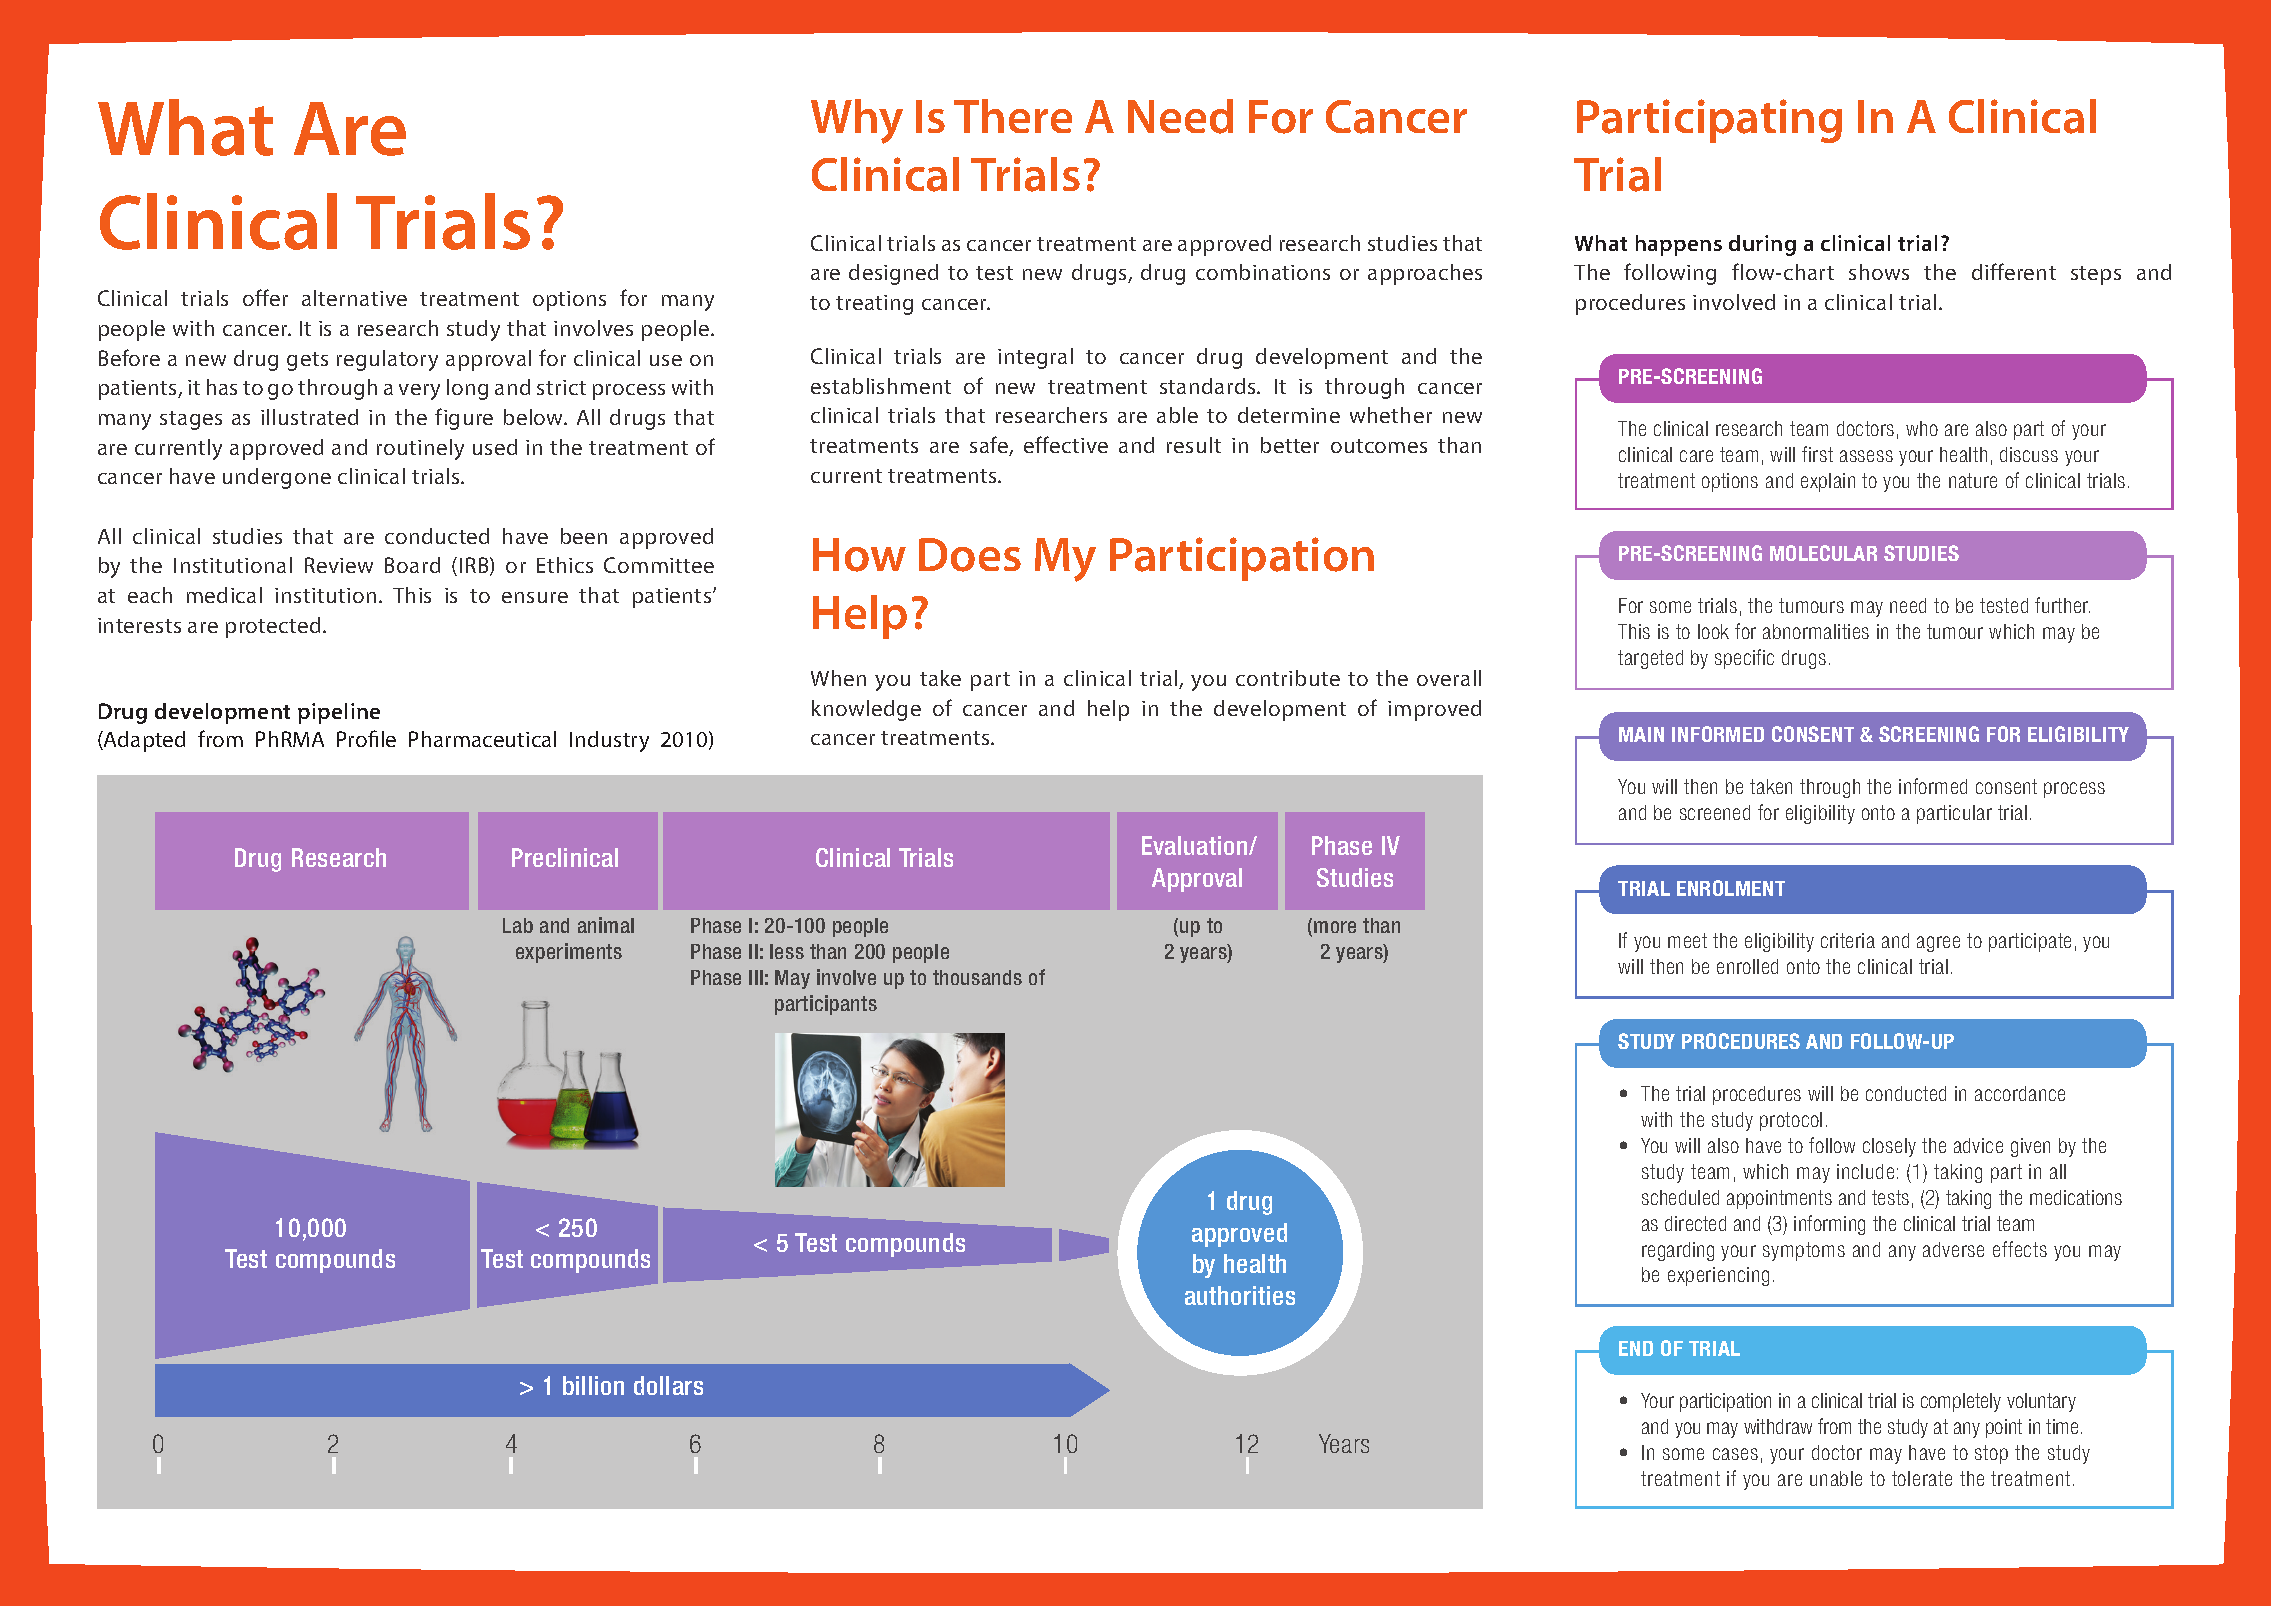  What do you see at coordinates (569, 953) in the screenshot?
I see `experiments` at bounding box center [569, 953].
